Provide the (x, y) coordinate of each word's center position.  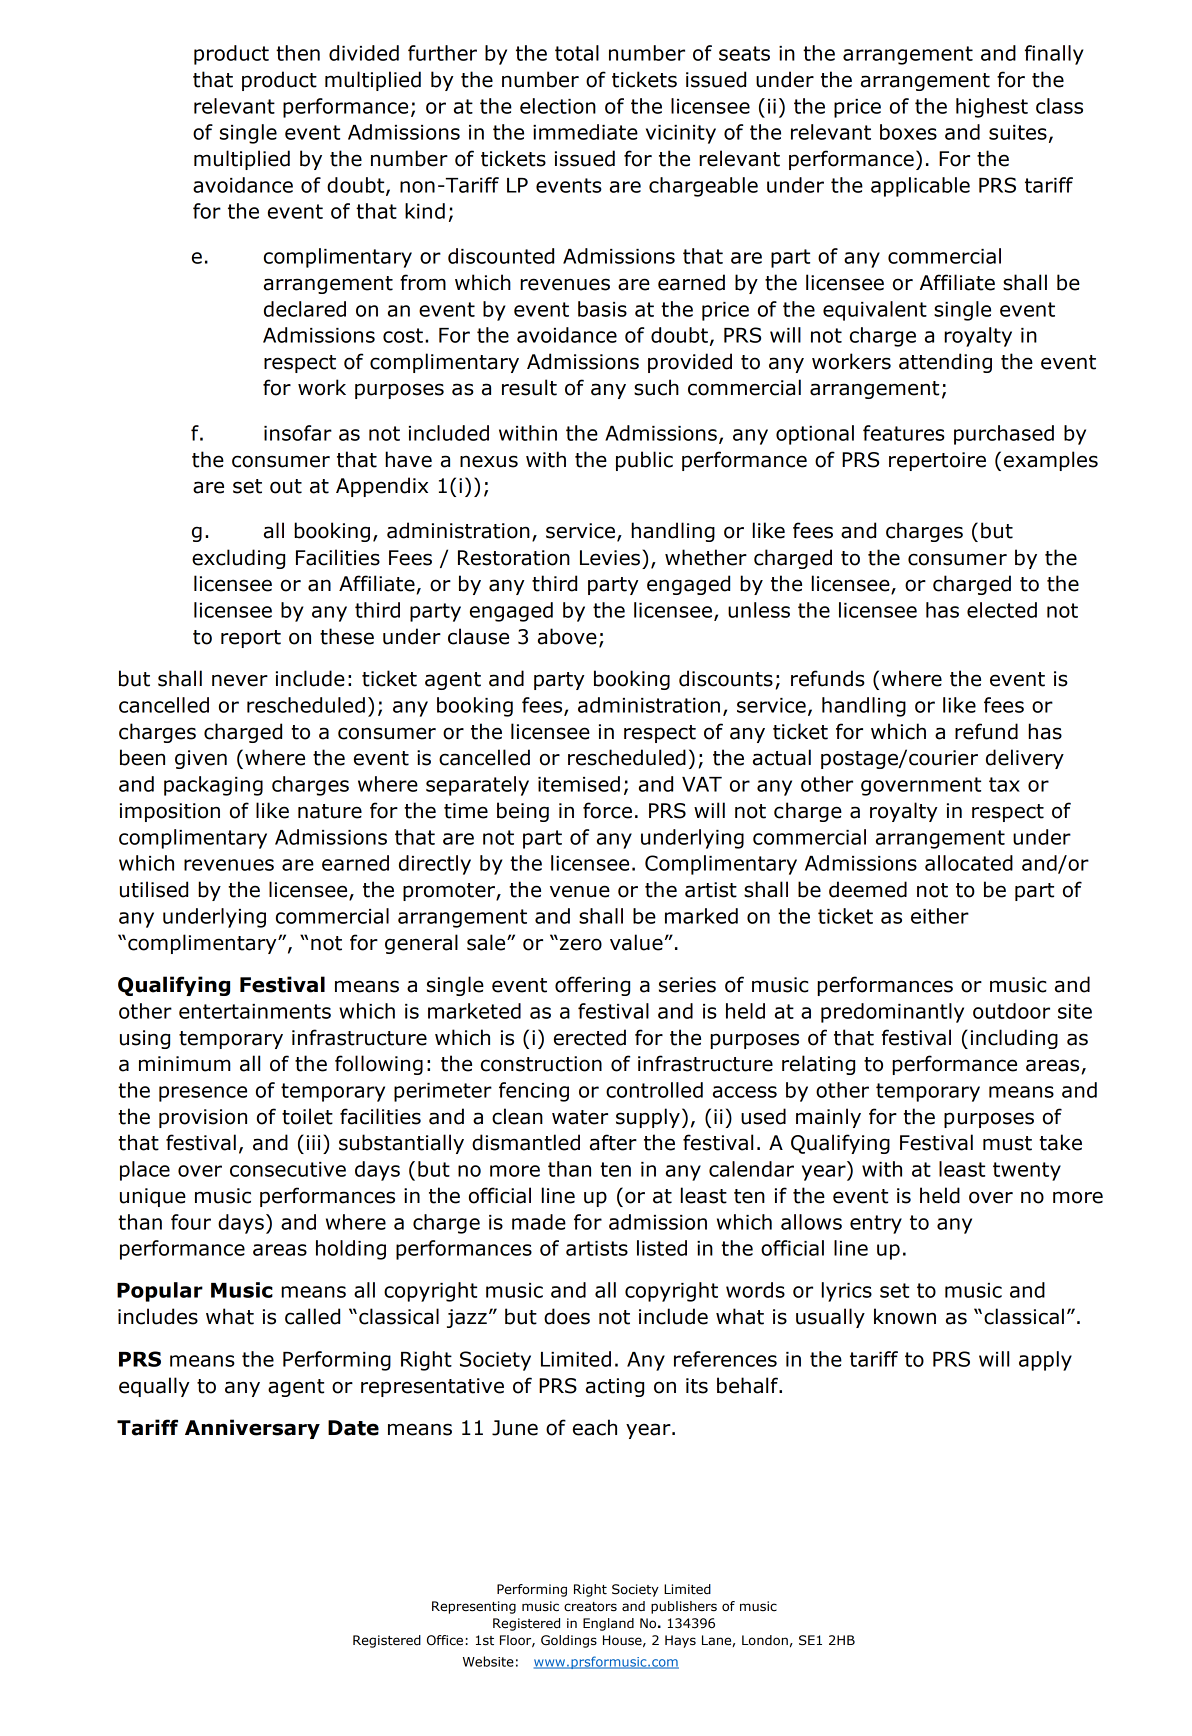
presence (203, 1094)
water (580, 1117)
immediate (585, 132)
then (298, 53)
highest (992, 108)
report (251, 639)
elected (1002, 610)
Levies (610, 558)
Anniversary (252, 1429)
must (1007, 1143)
